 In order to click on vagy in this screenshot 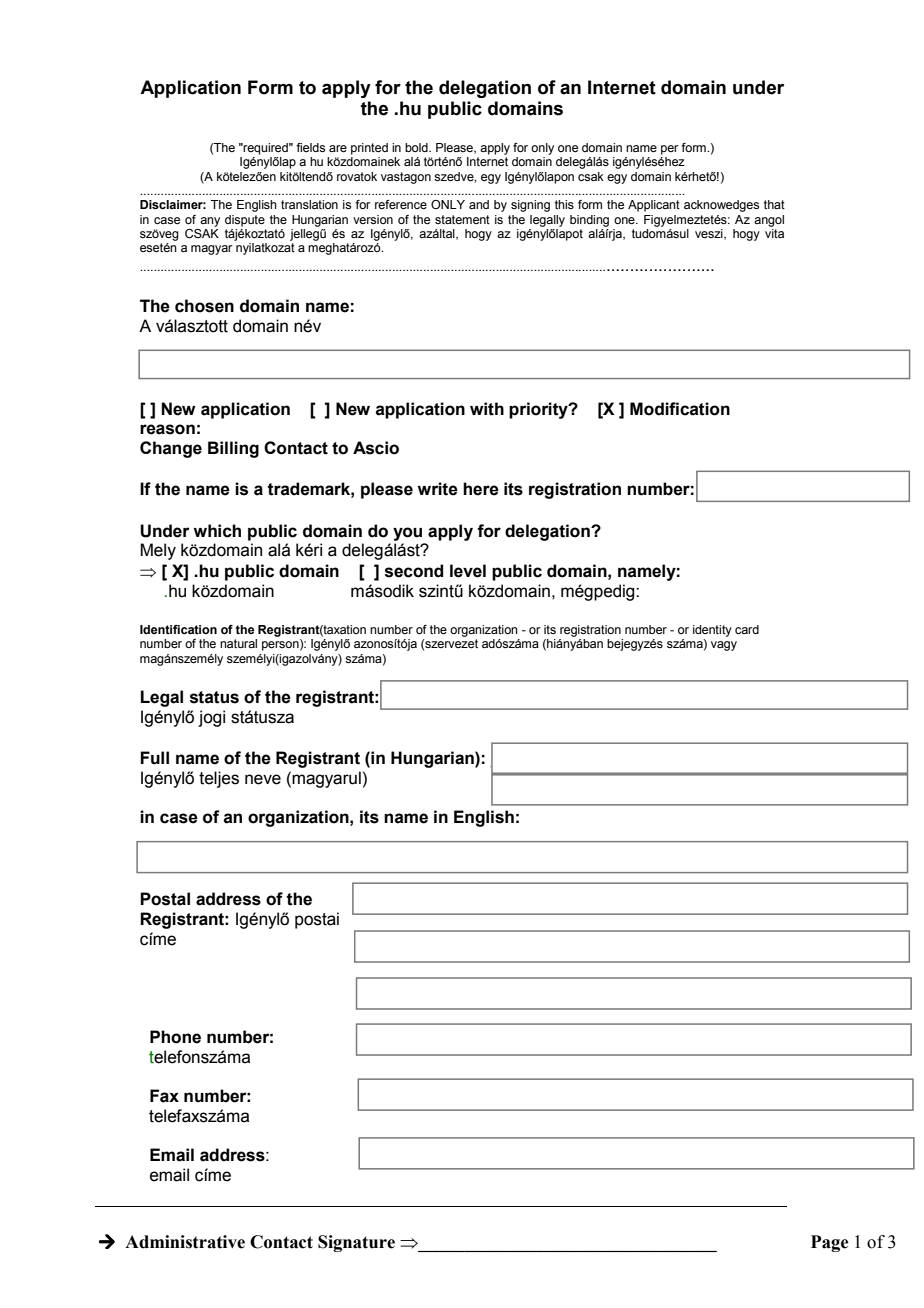, I will do `click(724, 646)`.
